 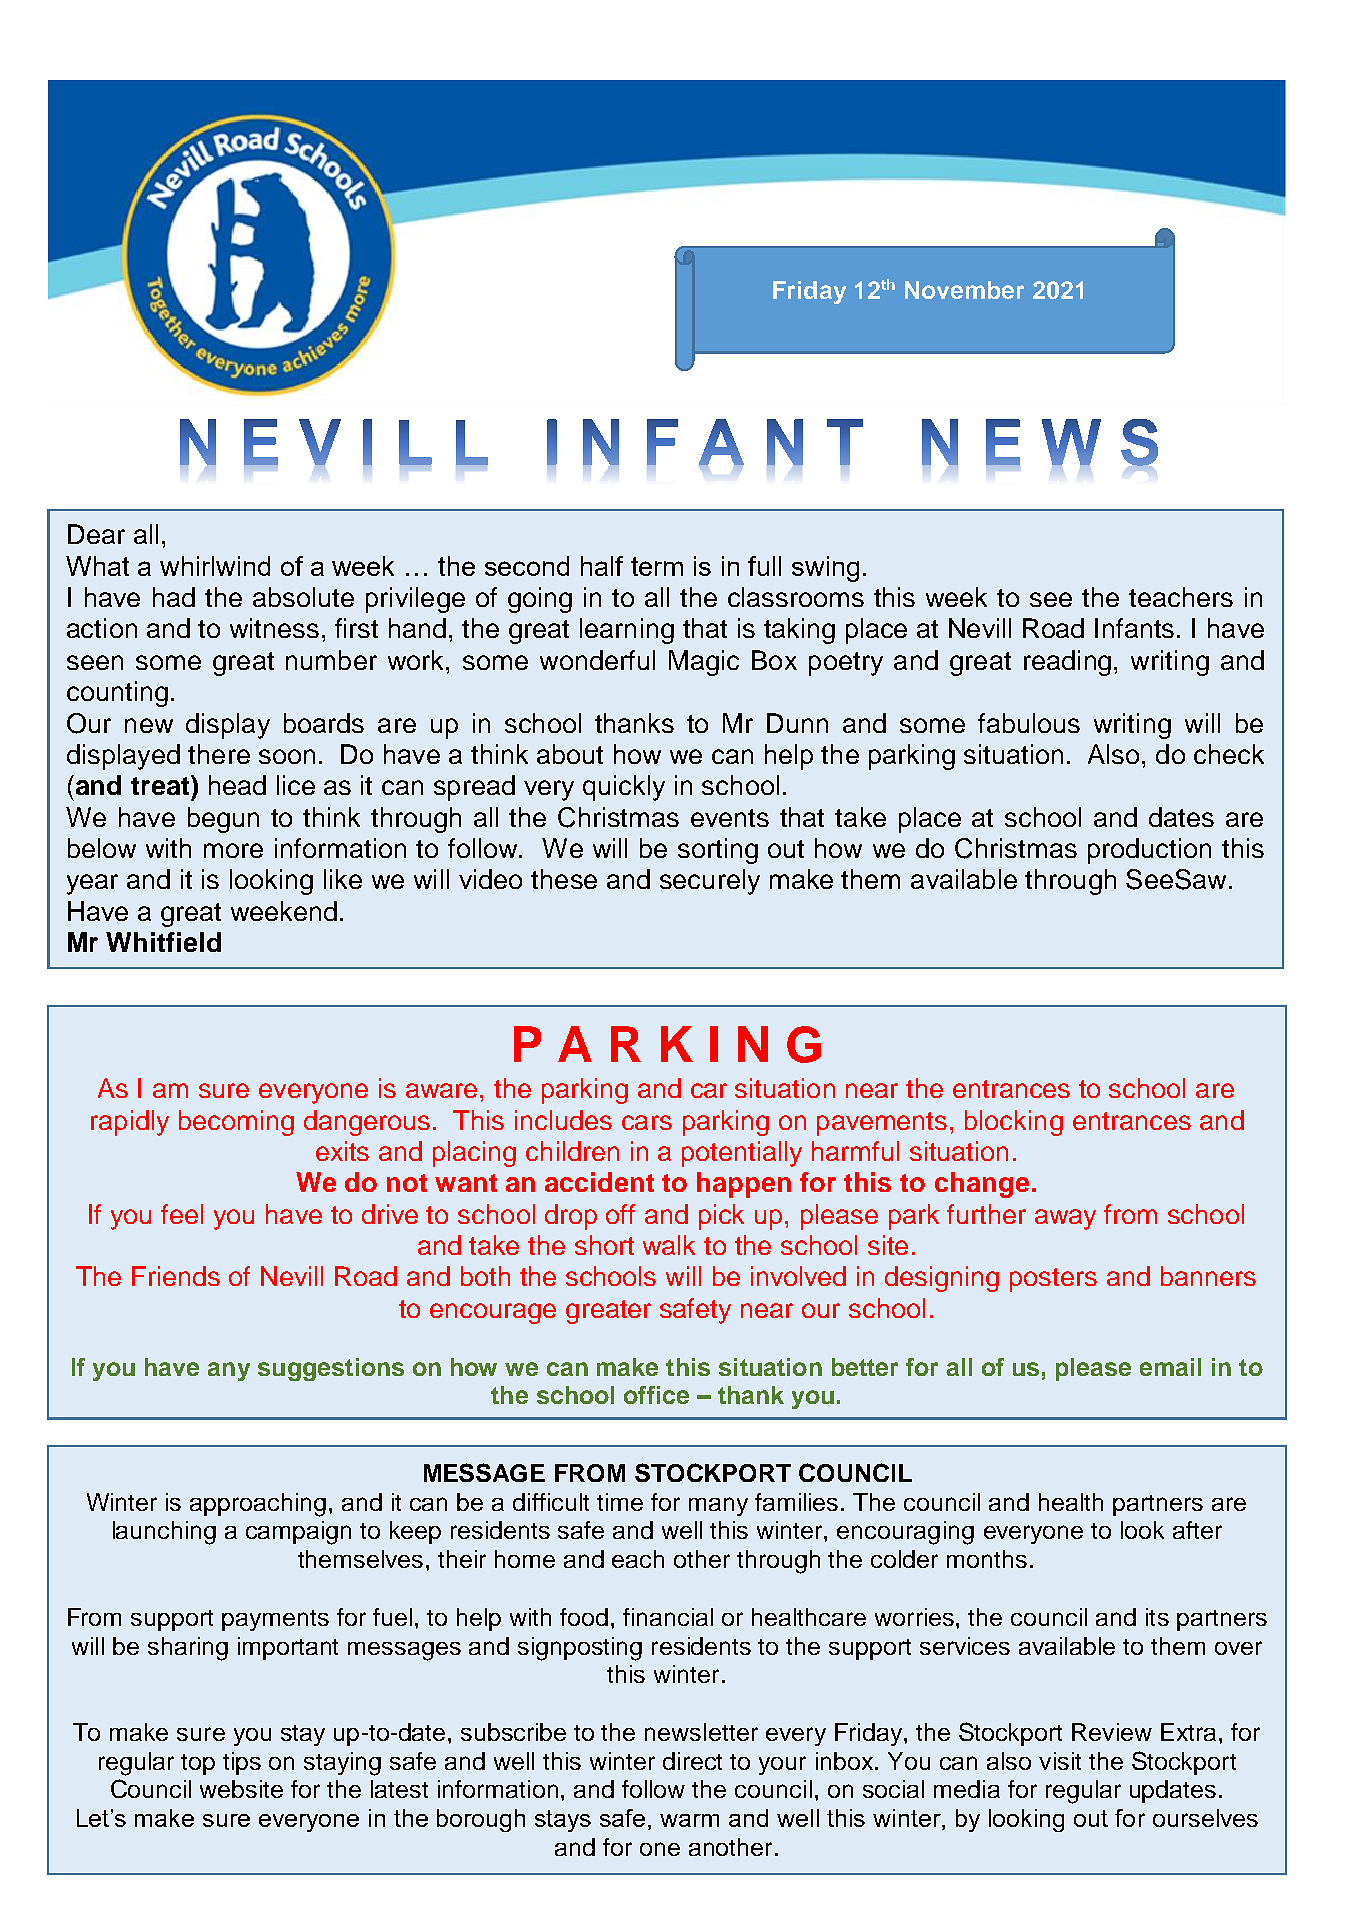 What do you see at coordinates (656, 1395) in the screenshot?
I see `office` at bounding box center [656, 1395].
